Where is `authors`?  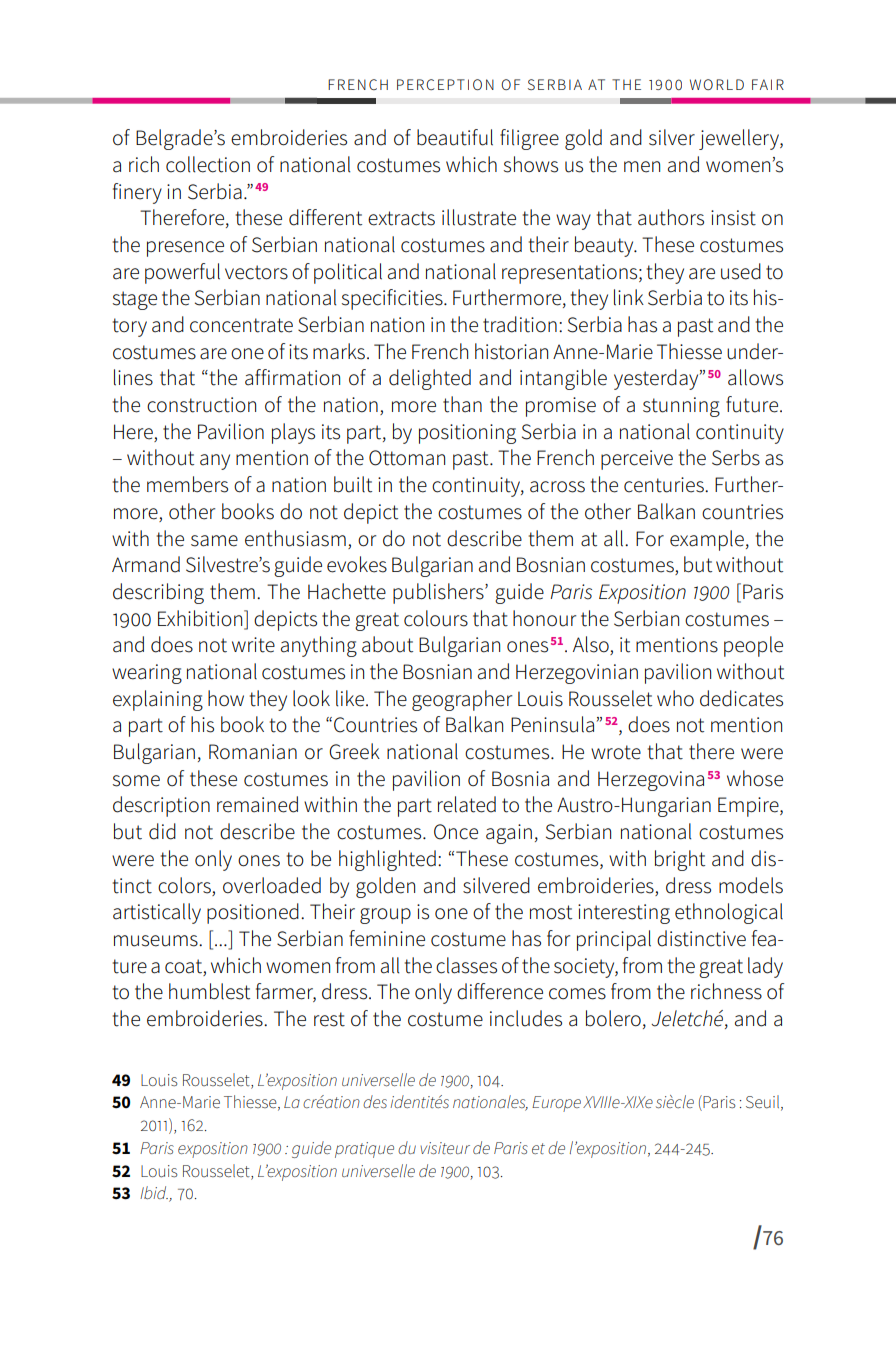 authors is located at coordinates (671, 217).
